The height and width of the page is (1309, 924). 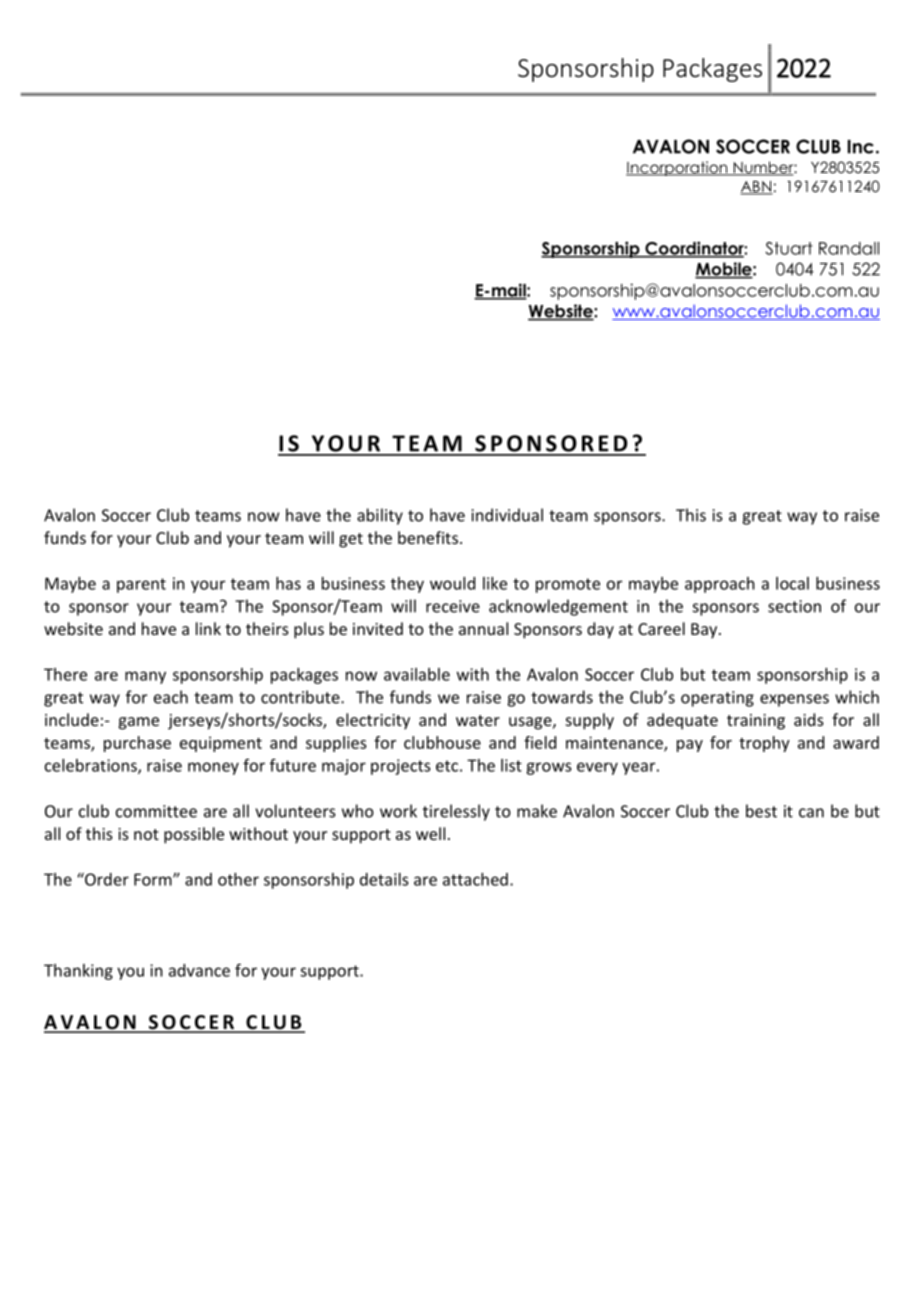 I want to click on ABN, so click(x=756, y=187).
